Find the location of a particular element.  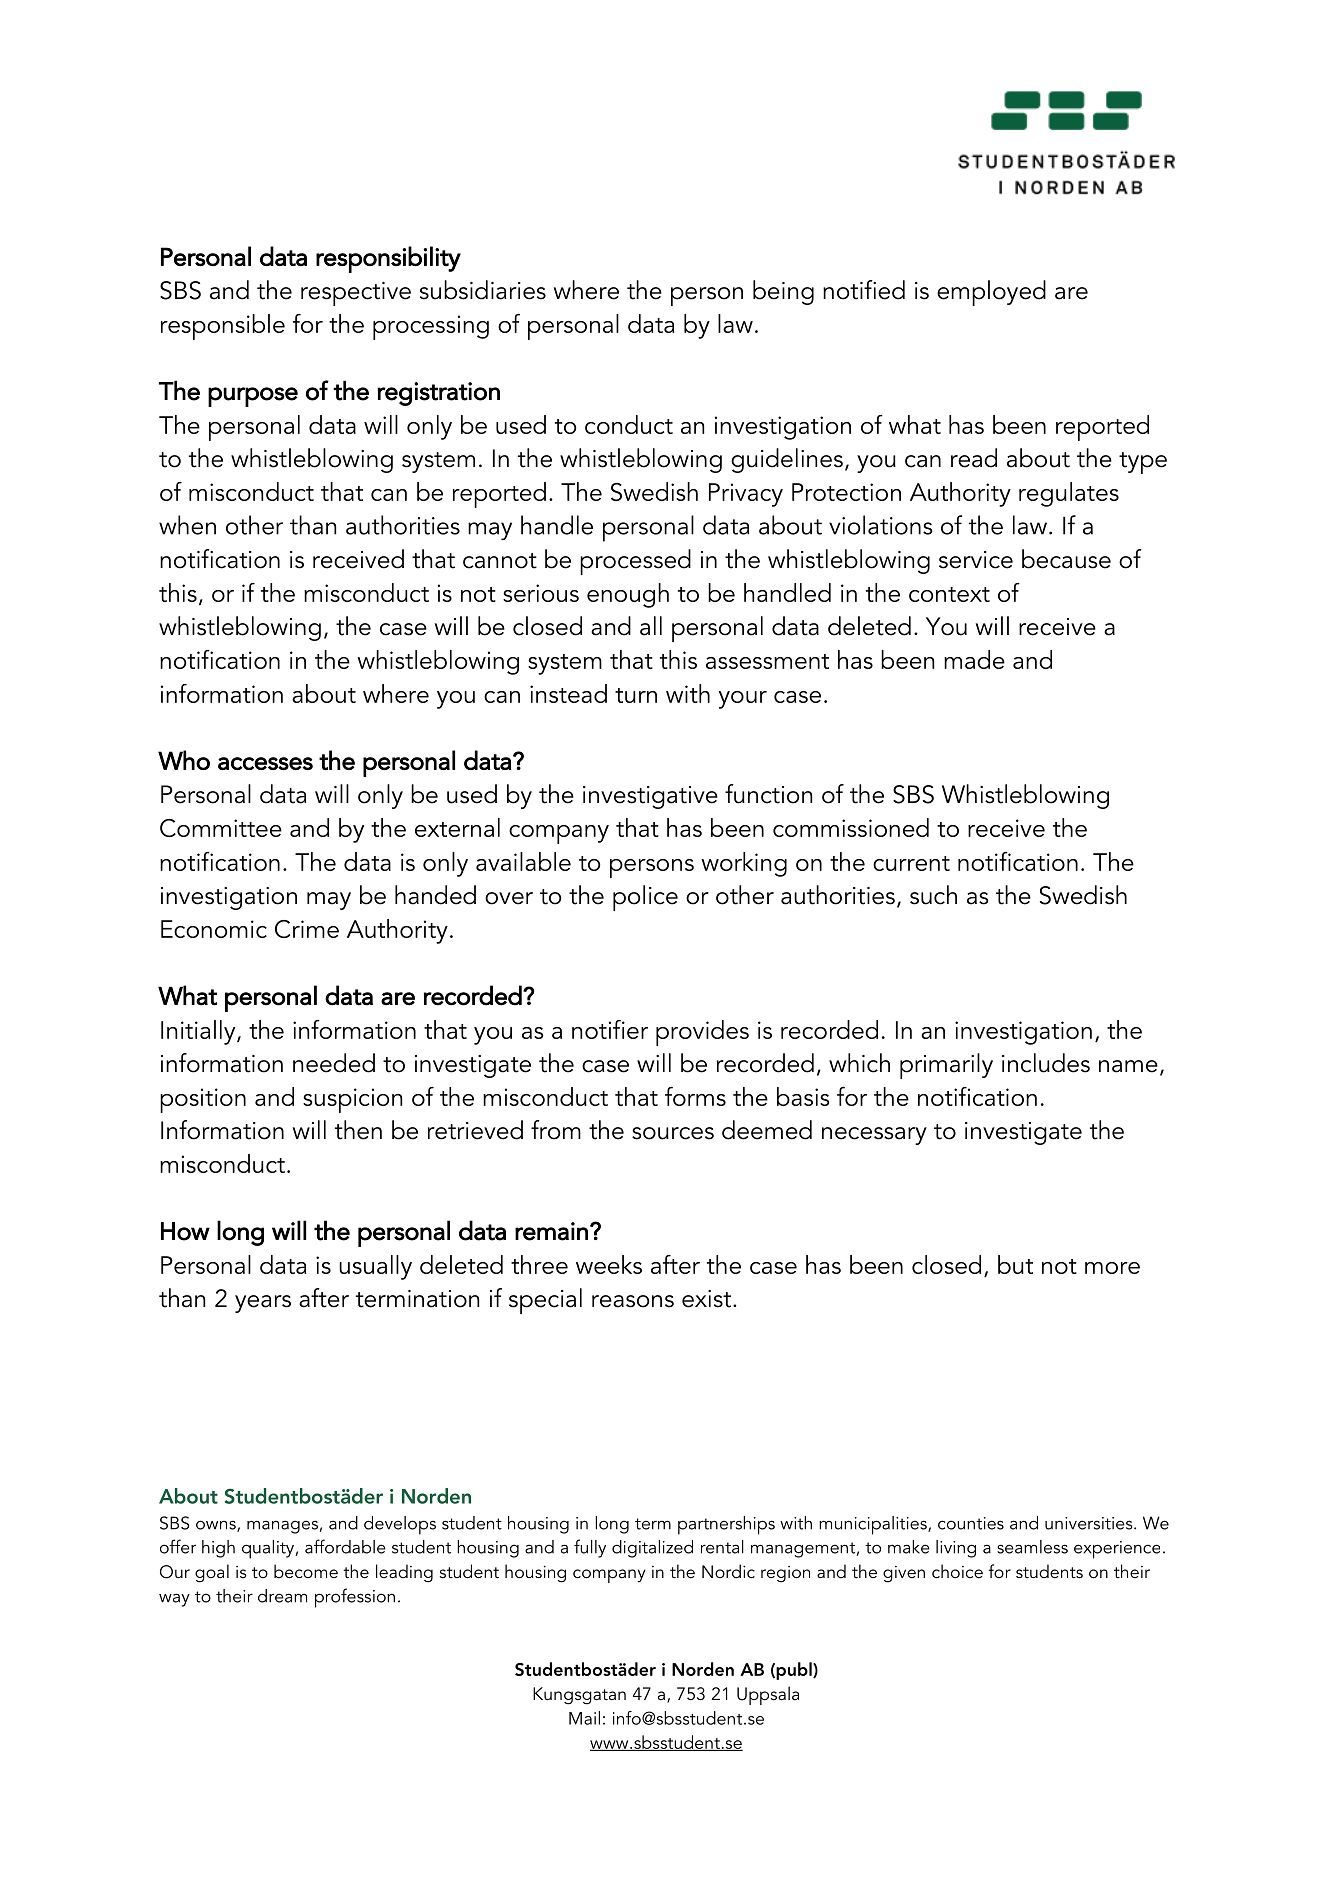

such is located at coordinates (933, 895).
